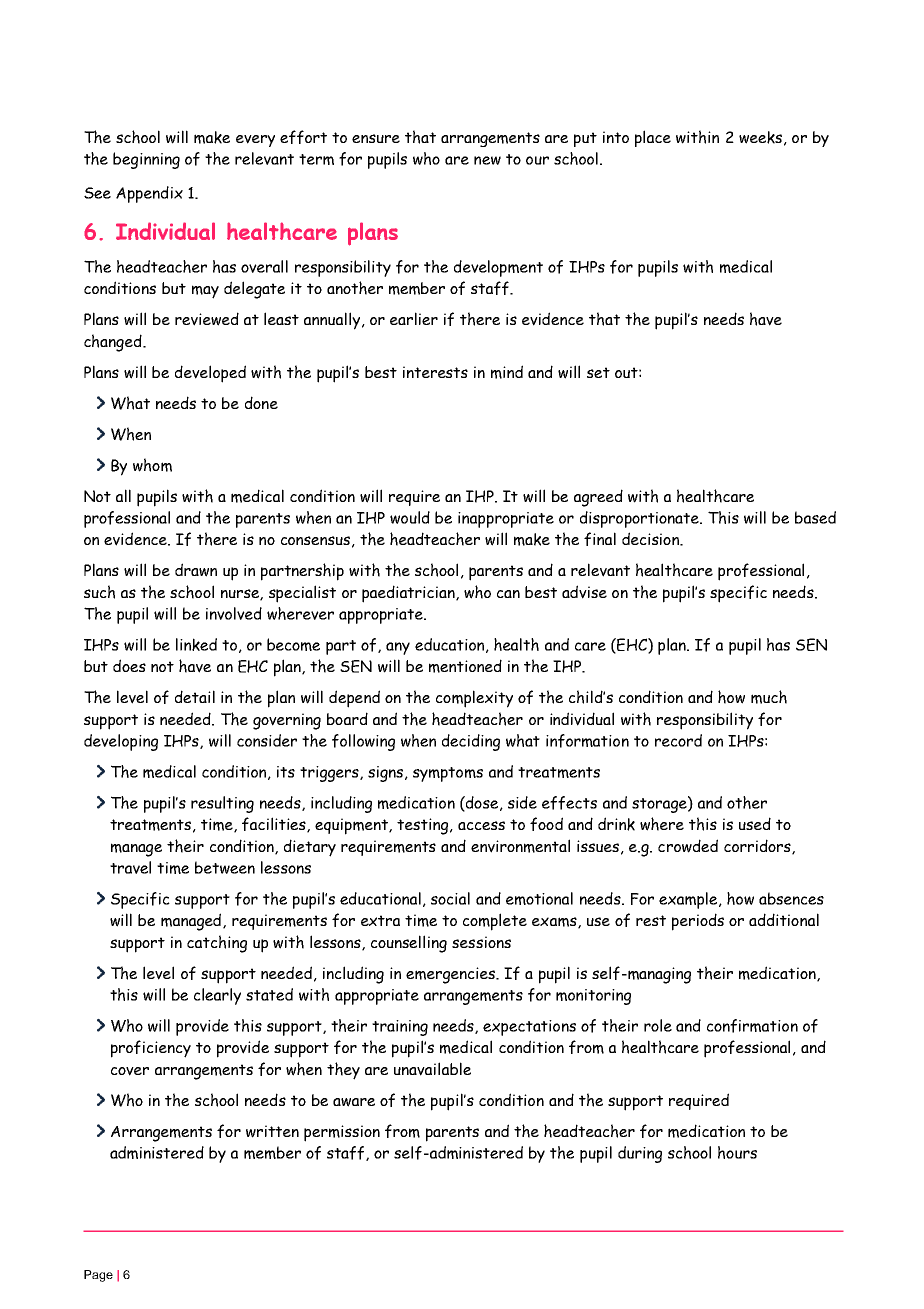 The height and width of the screenshot is (1309, 924). Describe the element at coordinates (769, 697) in the screenshot. I see `much` at that location.
